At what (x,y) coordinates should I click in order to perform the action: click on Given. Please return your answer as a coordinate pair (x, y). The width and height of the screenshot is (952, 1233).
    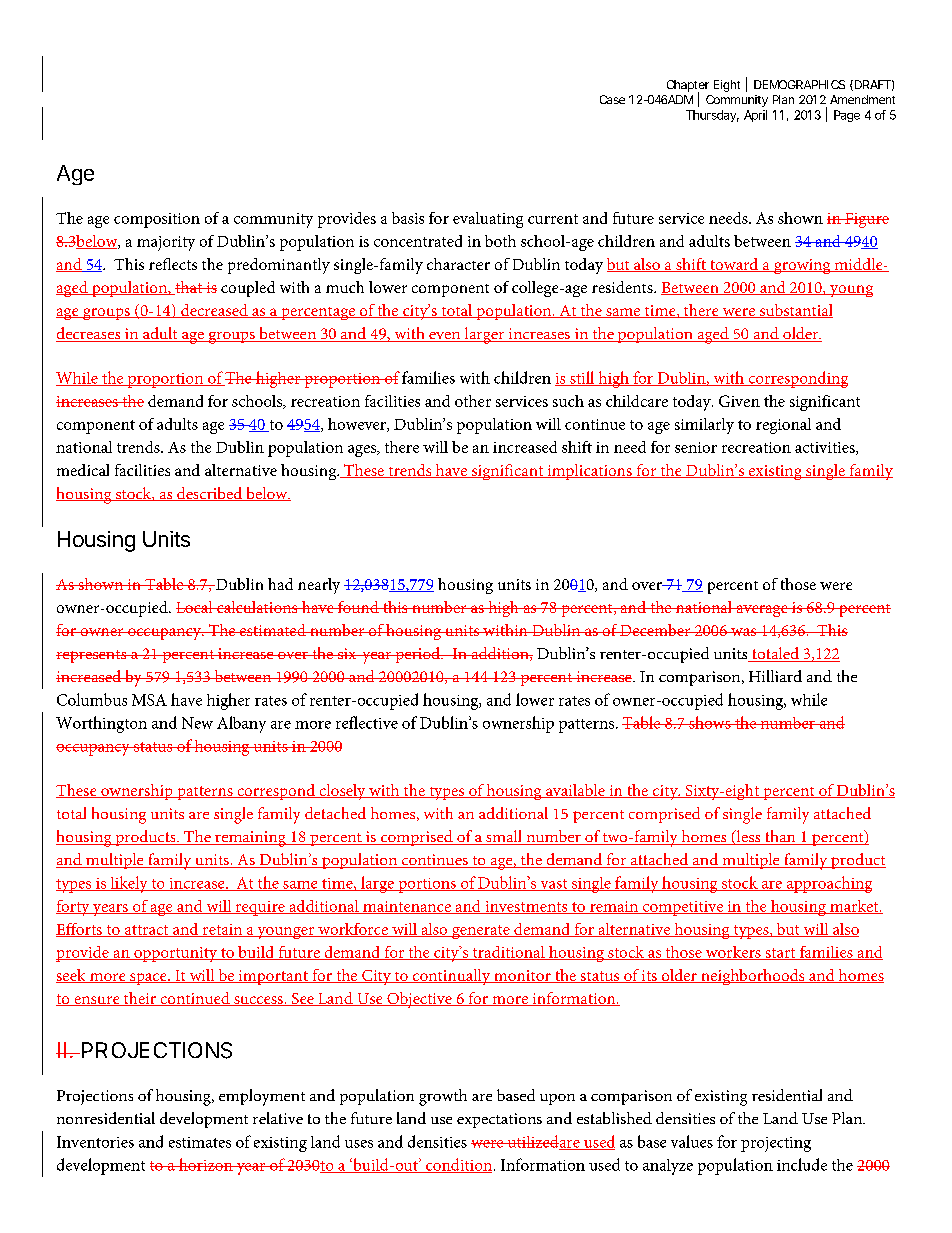
    Looking at the image, I should click on (739, 401).
